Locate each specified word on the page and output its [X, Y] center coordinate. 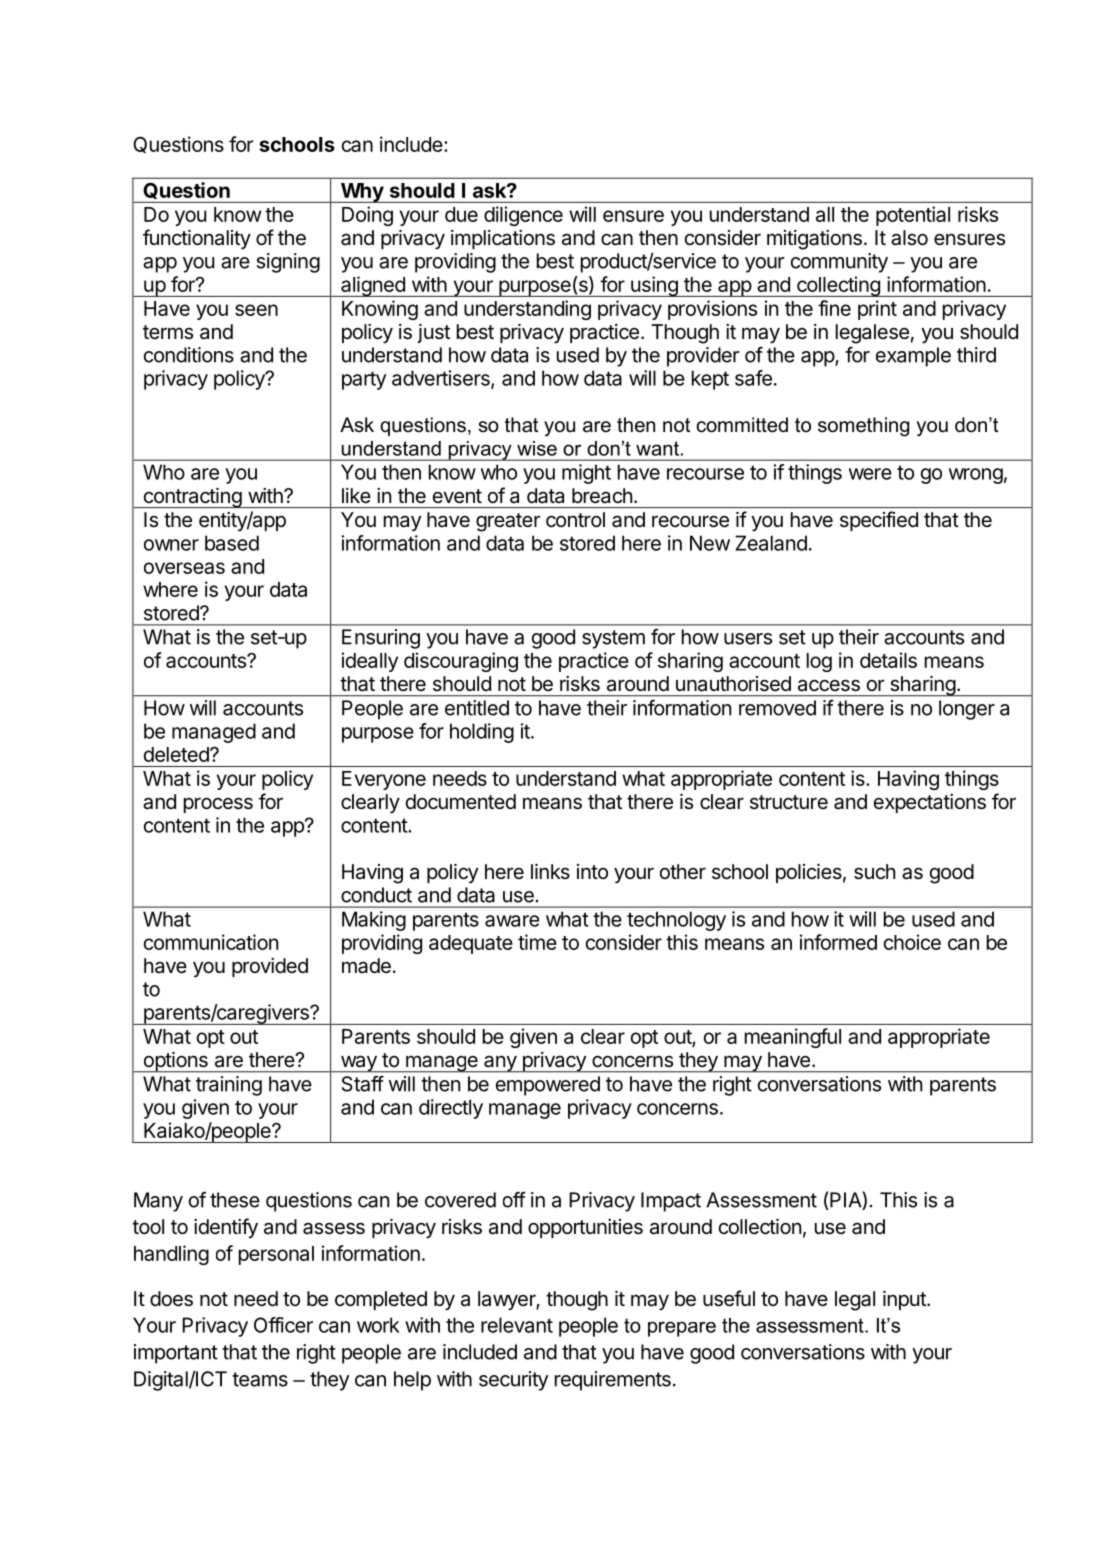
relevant [517, 1325]
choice [912, 942]
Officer [283, 1325]
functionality [197, 239]
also [909, 238]
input [905, 1300]
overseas [184, 568]
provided [270, 967]
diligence [523, 216]
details [888, 660]
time [537, 942]
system [613, 639]
